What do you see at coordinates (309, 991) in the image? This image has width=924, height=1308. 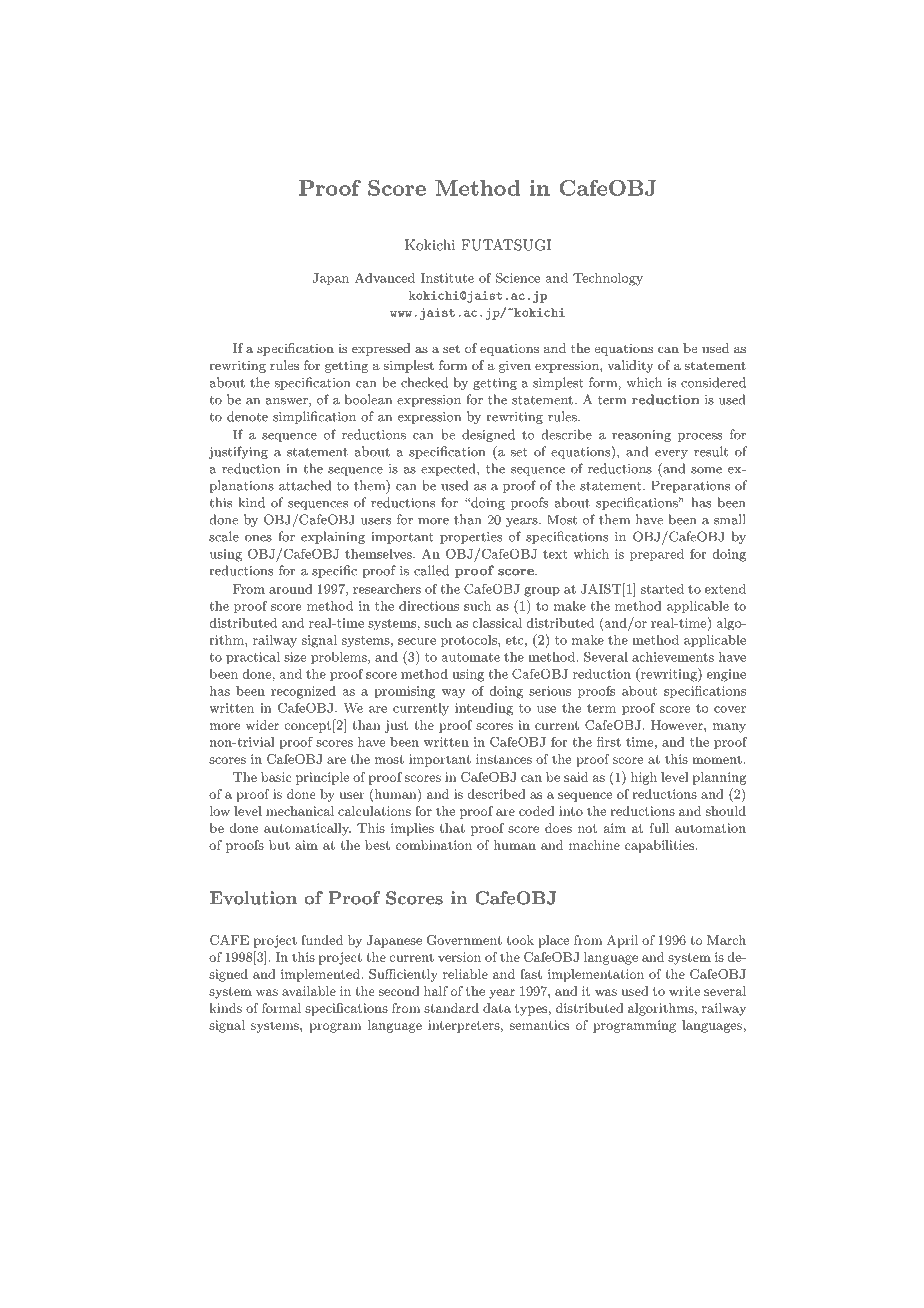 I see `available` at bounding box center [309, 991].
